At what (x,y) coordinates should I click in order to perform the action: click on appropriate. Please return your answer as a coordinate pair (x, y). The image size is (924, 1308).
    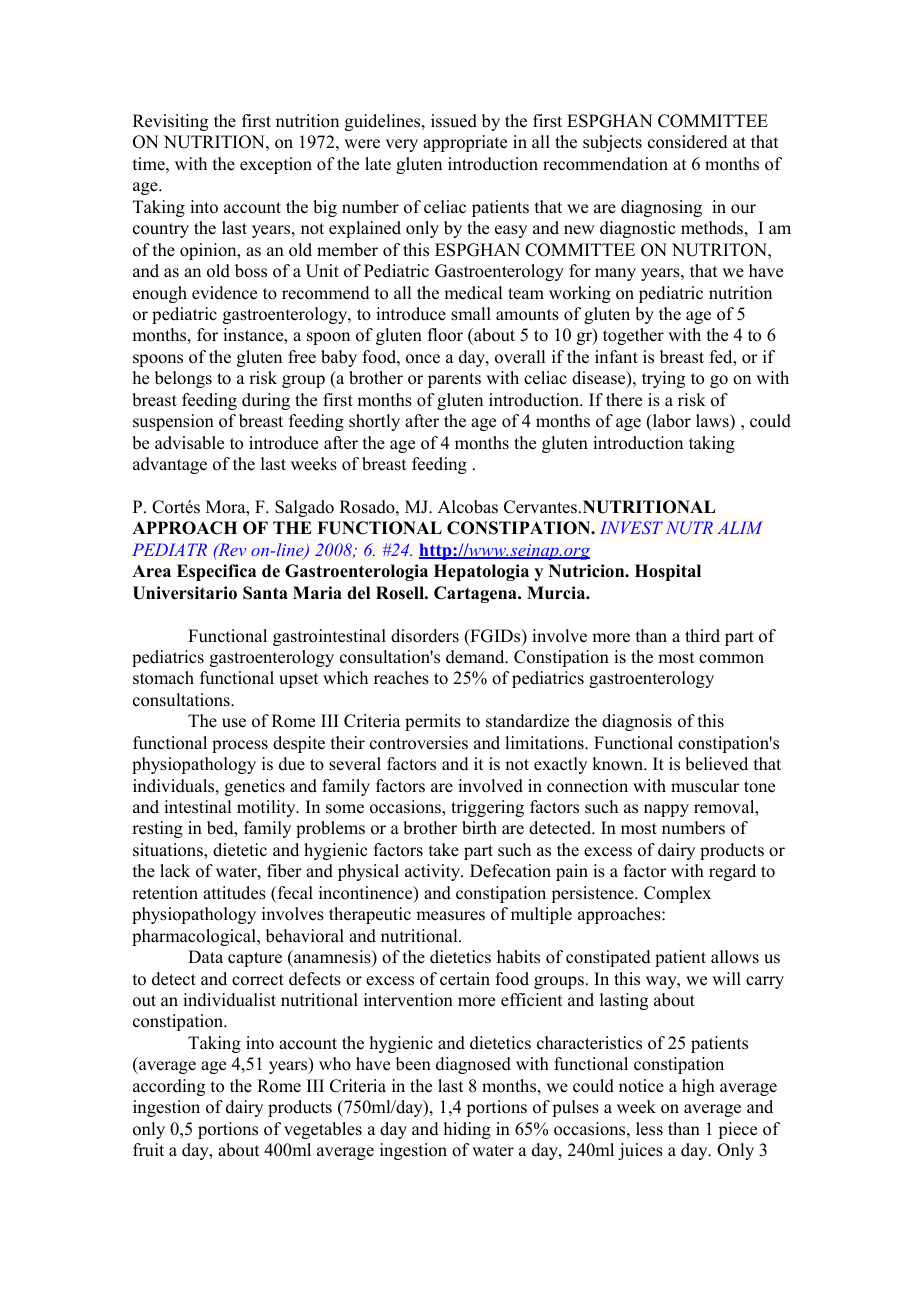
    Looking at the image, I should click on (465, 143).
